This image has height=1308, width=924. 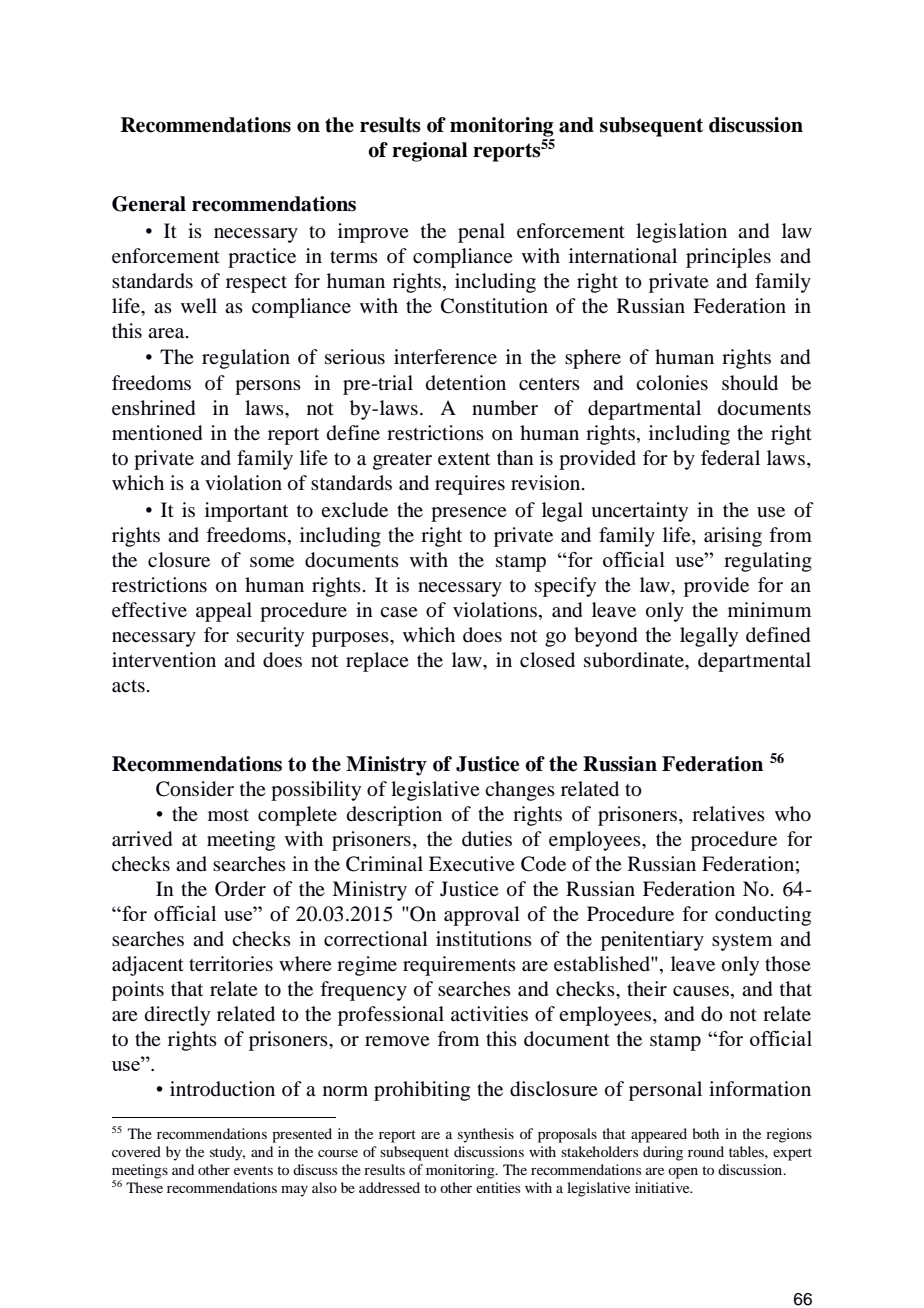 What do you see at coordinates (701, 991) in the image?
I see `causes` at bounding box center [701, 991].
